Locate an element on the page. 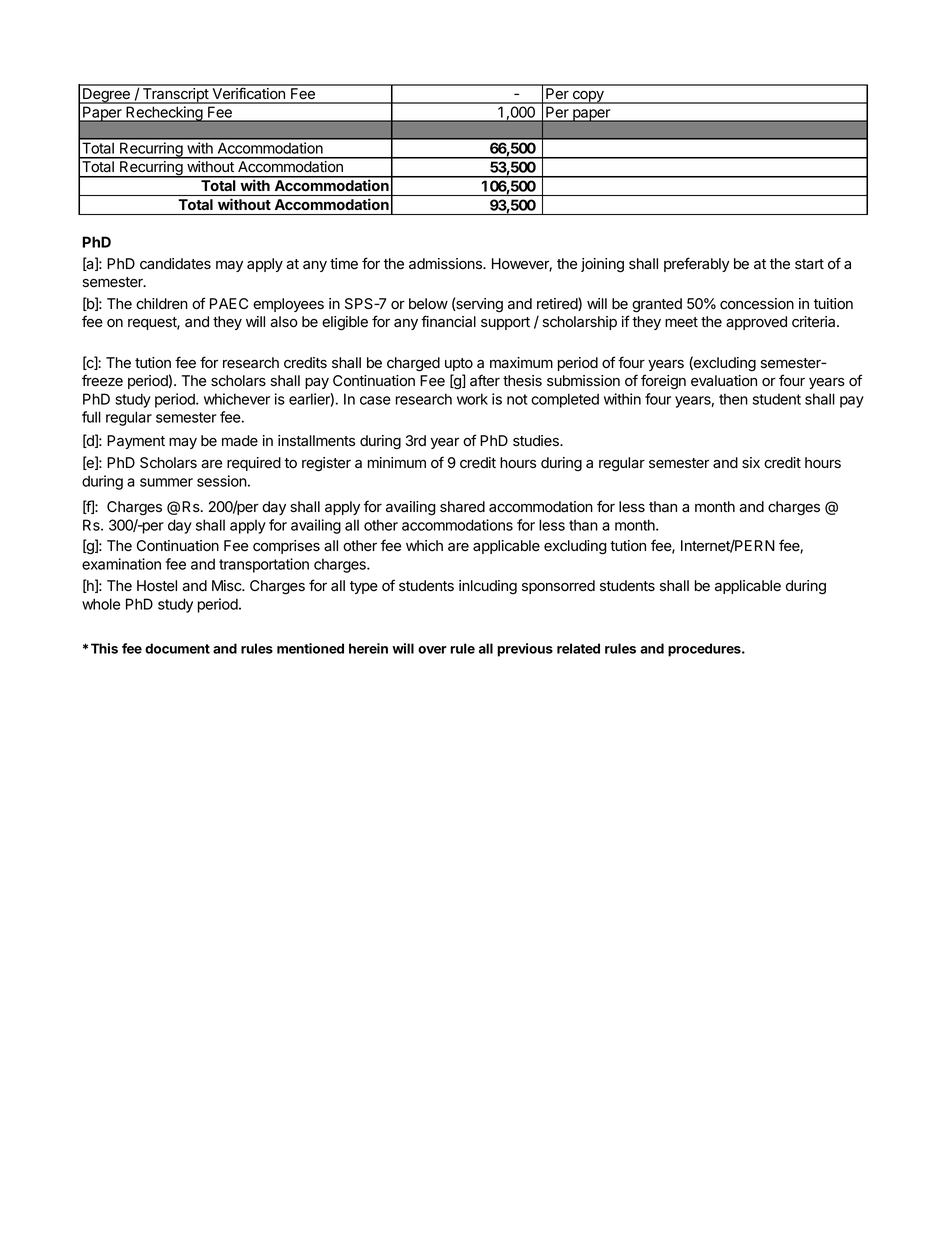 This page has width=952, height=1233. evaluation is located at coordinates (724, 381).
